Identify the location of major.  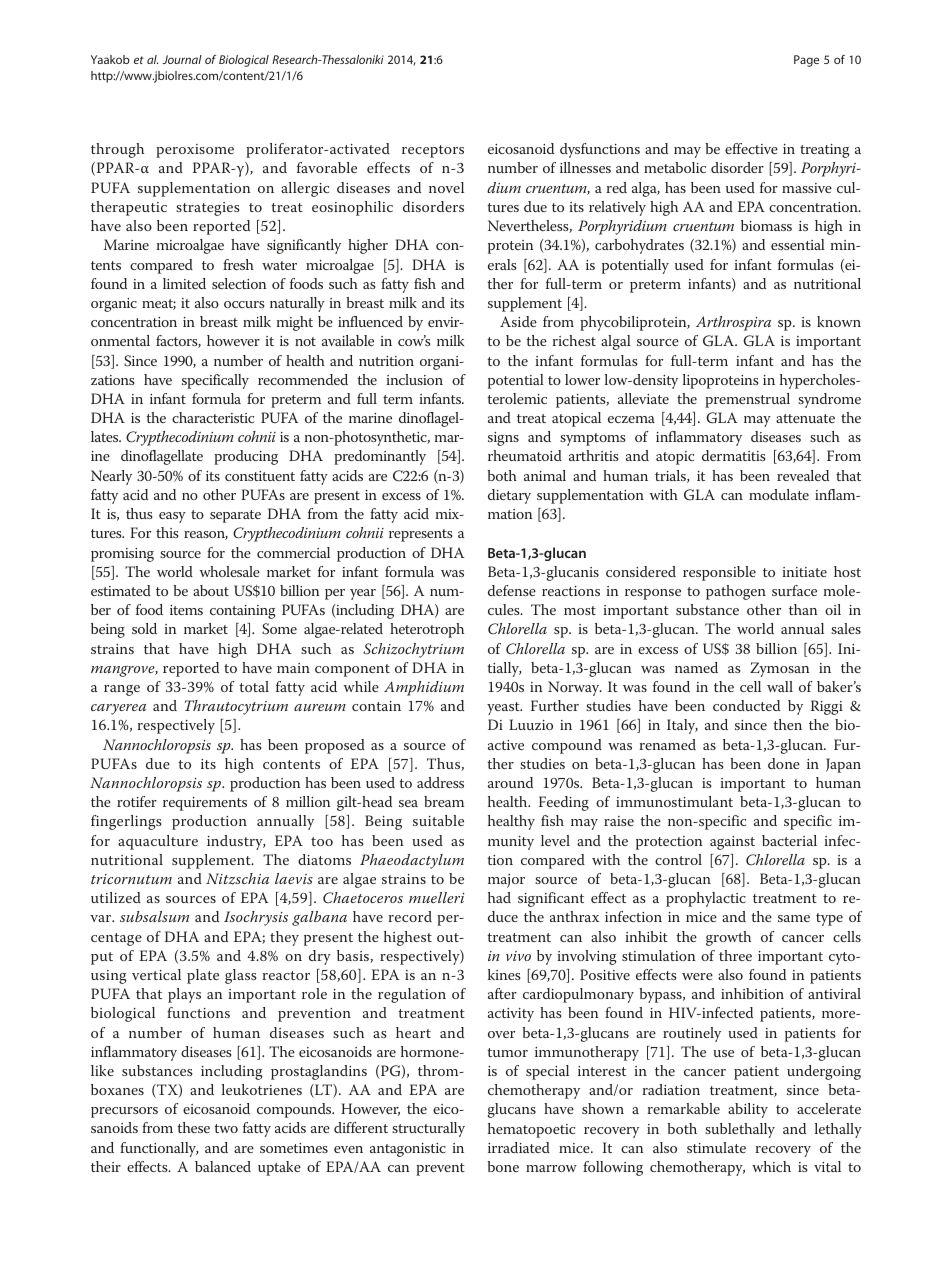
(506, 881).
